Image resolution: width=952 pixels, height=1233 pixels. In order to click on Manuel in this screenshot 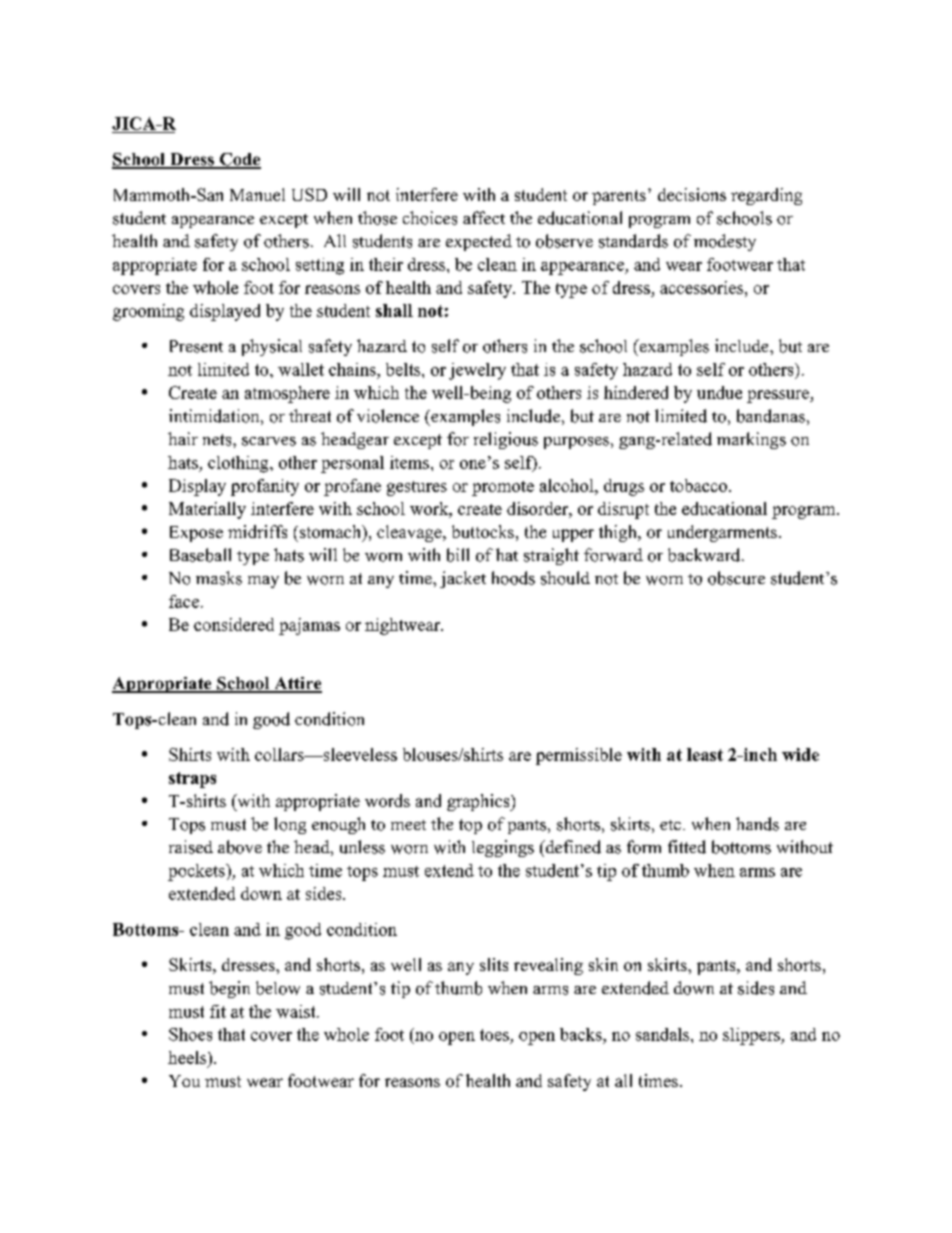, I will do `click(257, 194)`.
